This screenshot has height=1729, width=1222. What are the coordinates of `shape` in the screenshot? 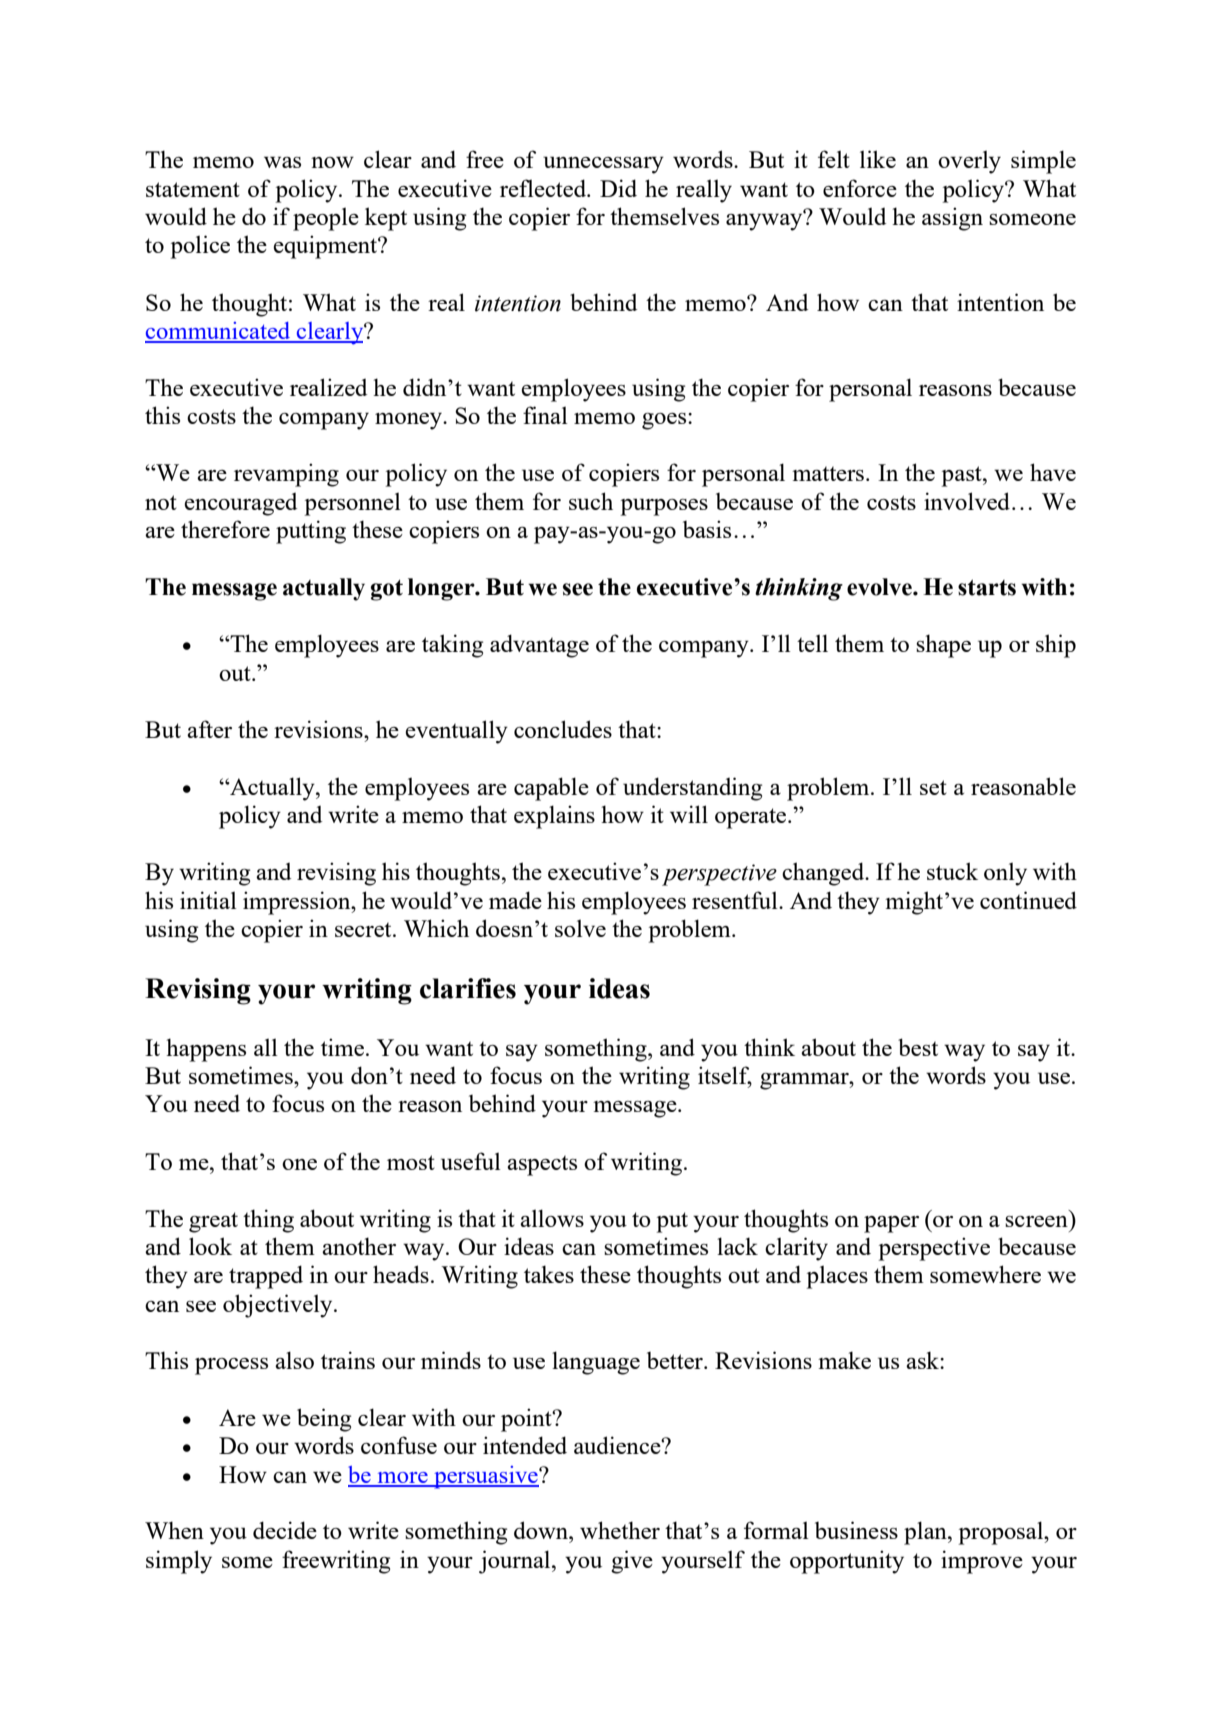 It's located at (943, 646).
